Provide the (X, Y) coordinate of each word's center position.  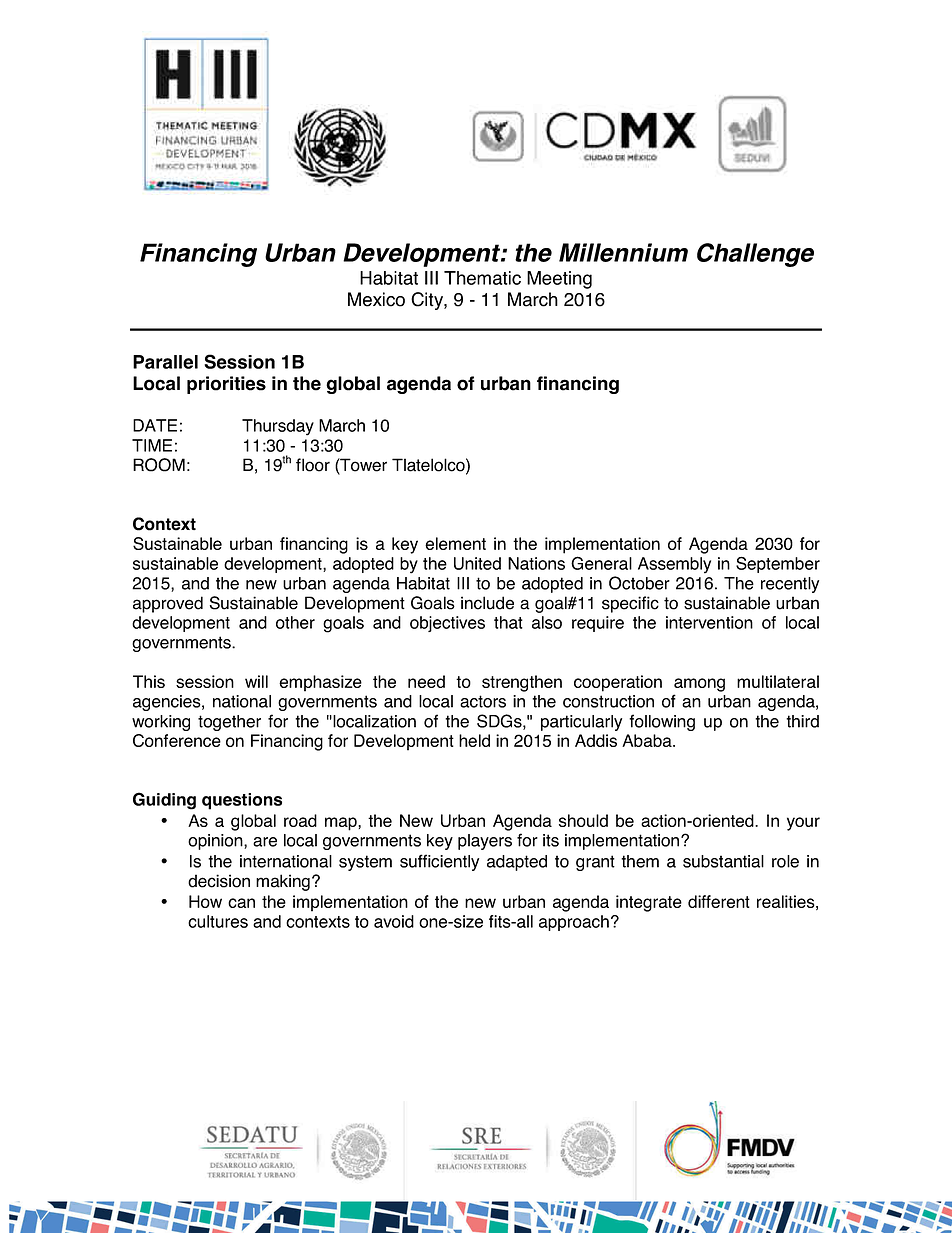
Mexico (376, 299)
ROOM (159, 465)
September (778, 565)
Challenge (755, 255)
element (455, 543)
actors (483, 701)
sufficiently (439, 862)
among (699, 685)
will (256, 681)
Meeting (559, 280)
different (719, 901)
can (241, 903)
